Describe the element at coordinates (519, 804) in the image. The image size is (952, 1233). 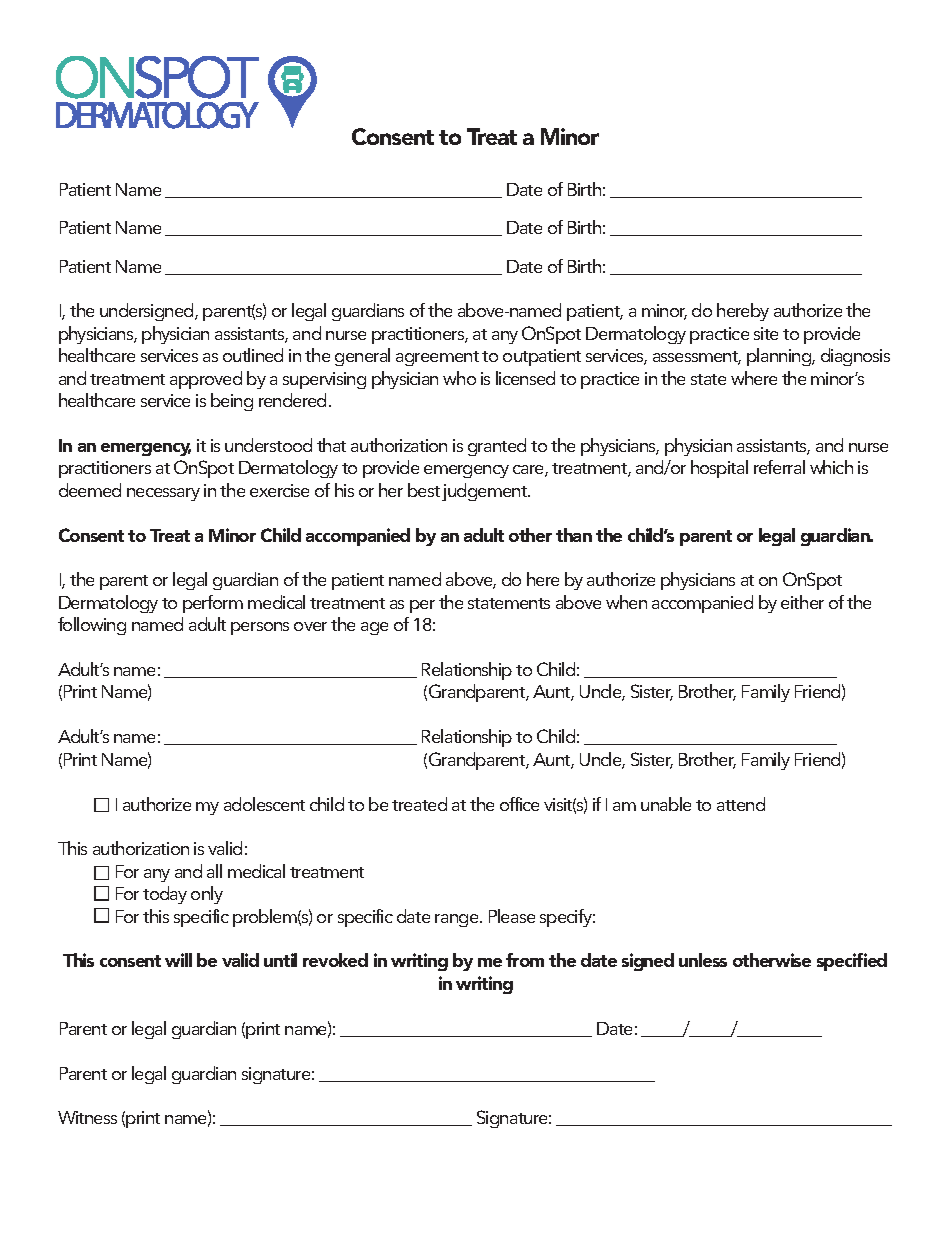
I see `office` at that location.
